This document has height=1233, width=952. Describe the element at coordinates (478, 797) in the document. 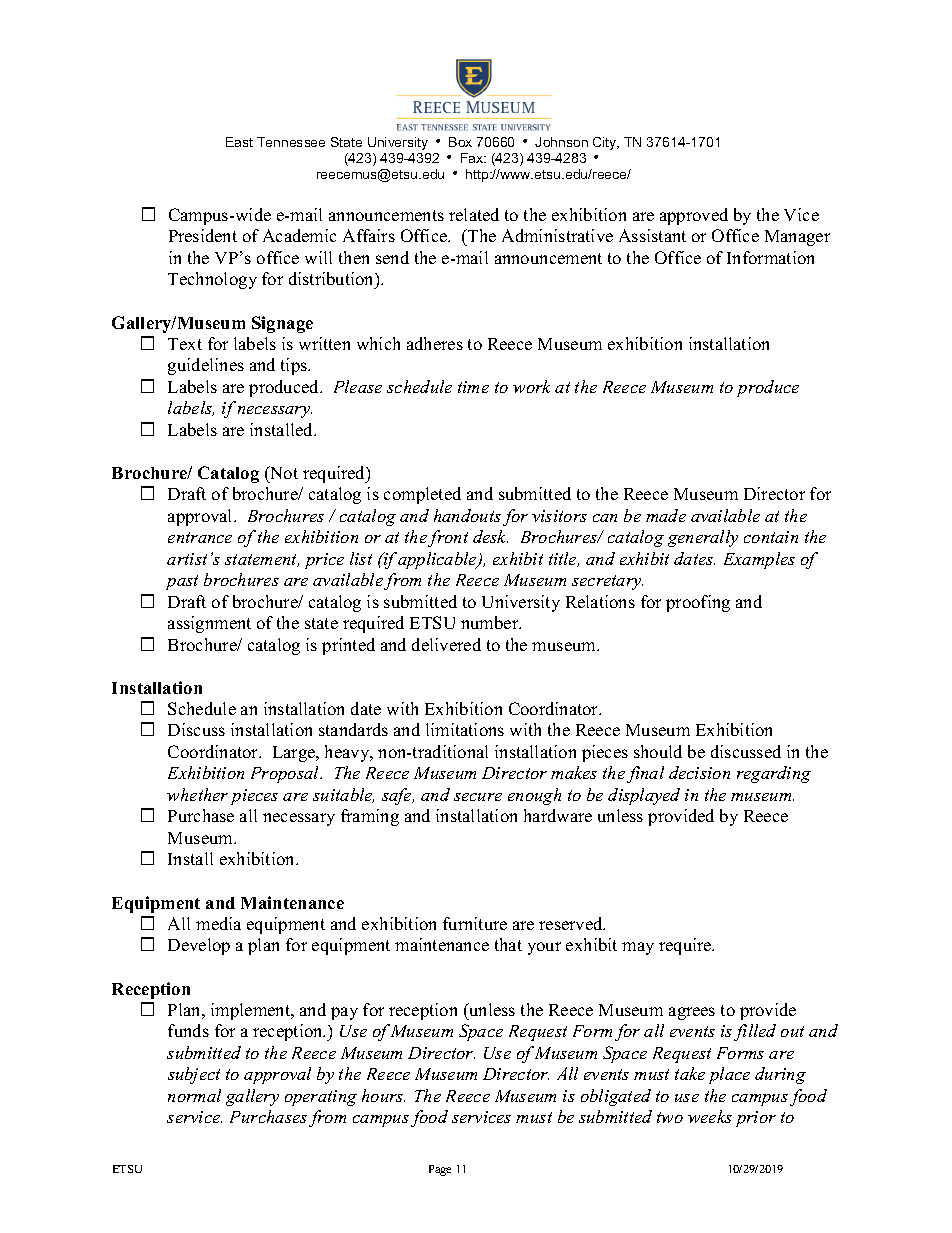

I see `secure` at that location.
